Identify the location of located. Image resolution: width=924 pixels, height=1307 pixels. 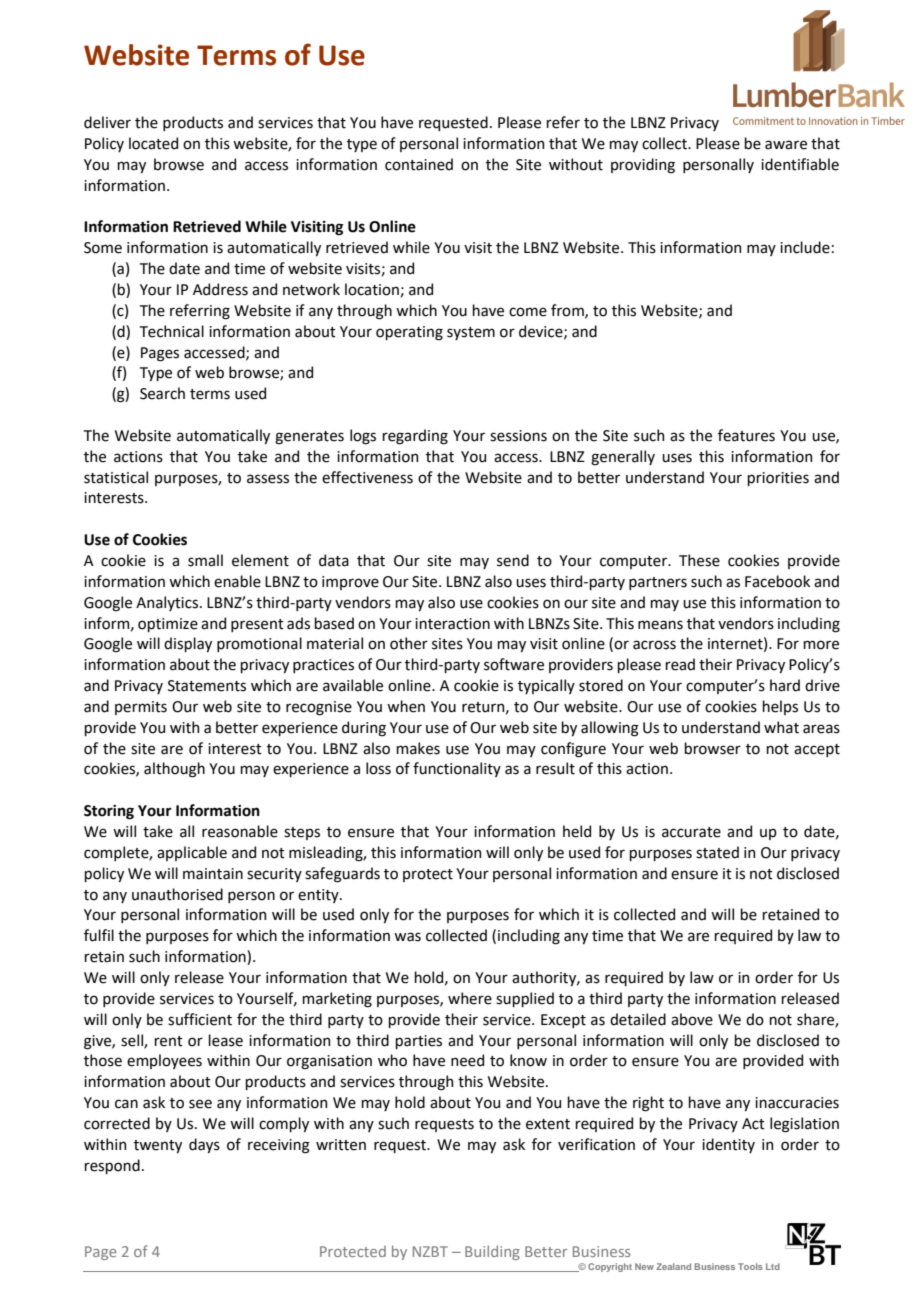
(153, 143).
